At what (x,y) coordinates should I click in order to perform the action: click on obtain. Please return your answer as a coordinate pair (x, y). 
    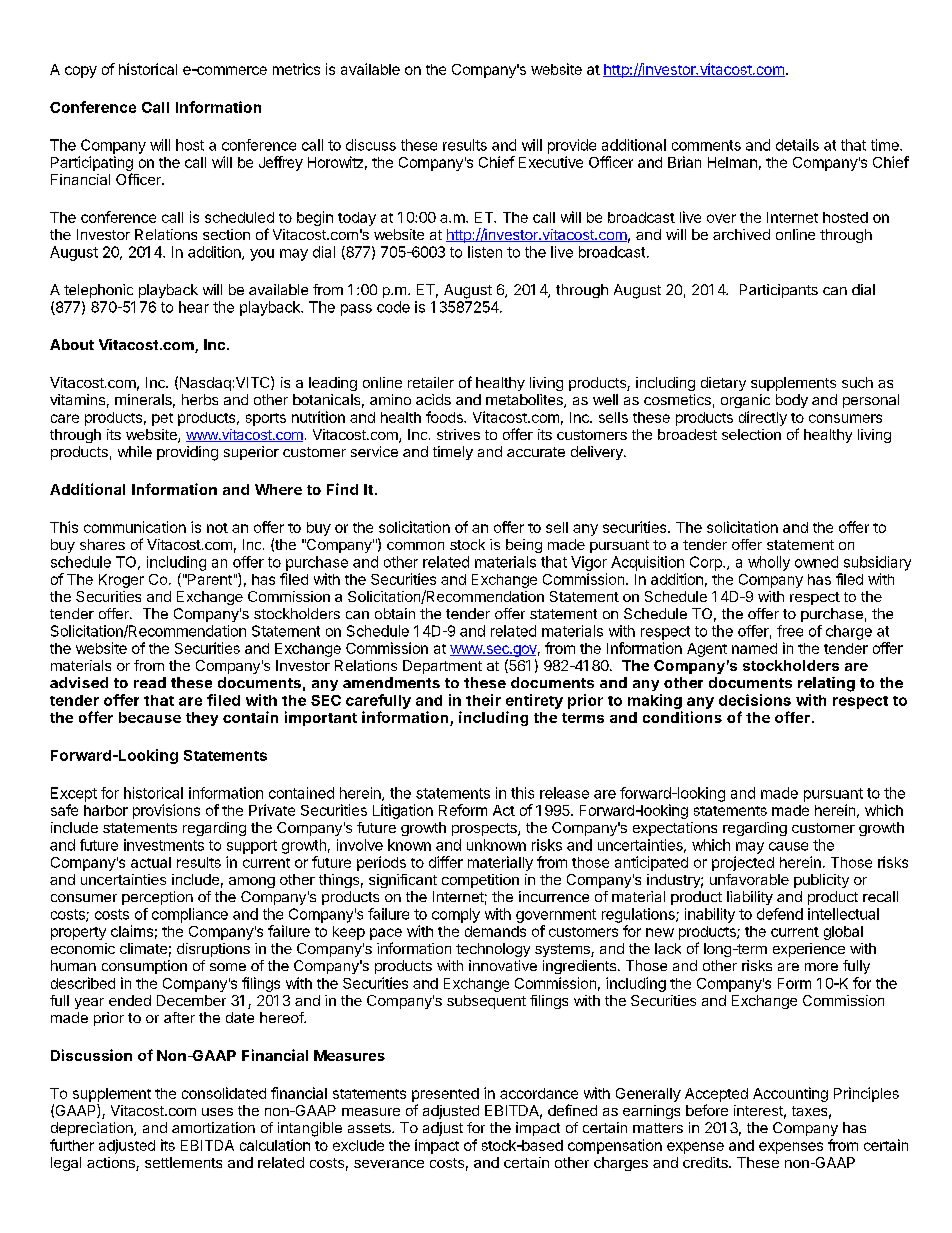
    Looking at the image, I should click on (395, 613).
